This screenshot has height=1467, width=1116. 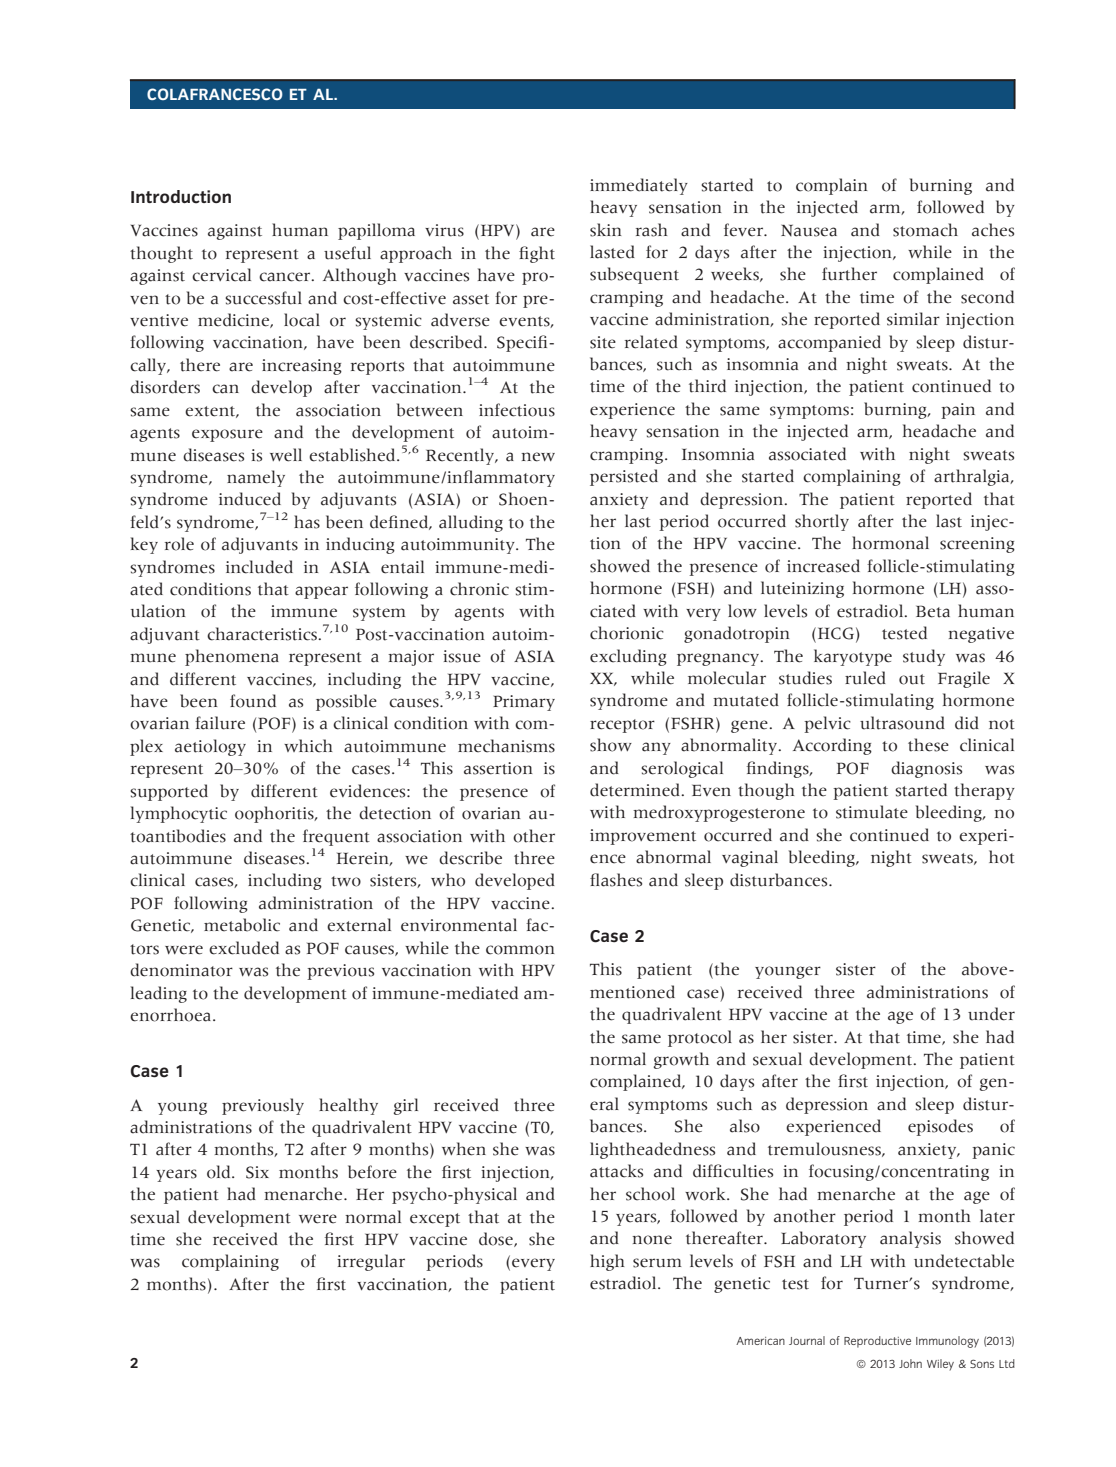 What do you see at coordinates (259, 567) in the screenshot?
I see `included` at bounding box center [259, 567].
